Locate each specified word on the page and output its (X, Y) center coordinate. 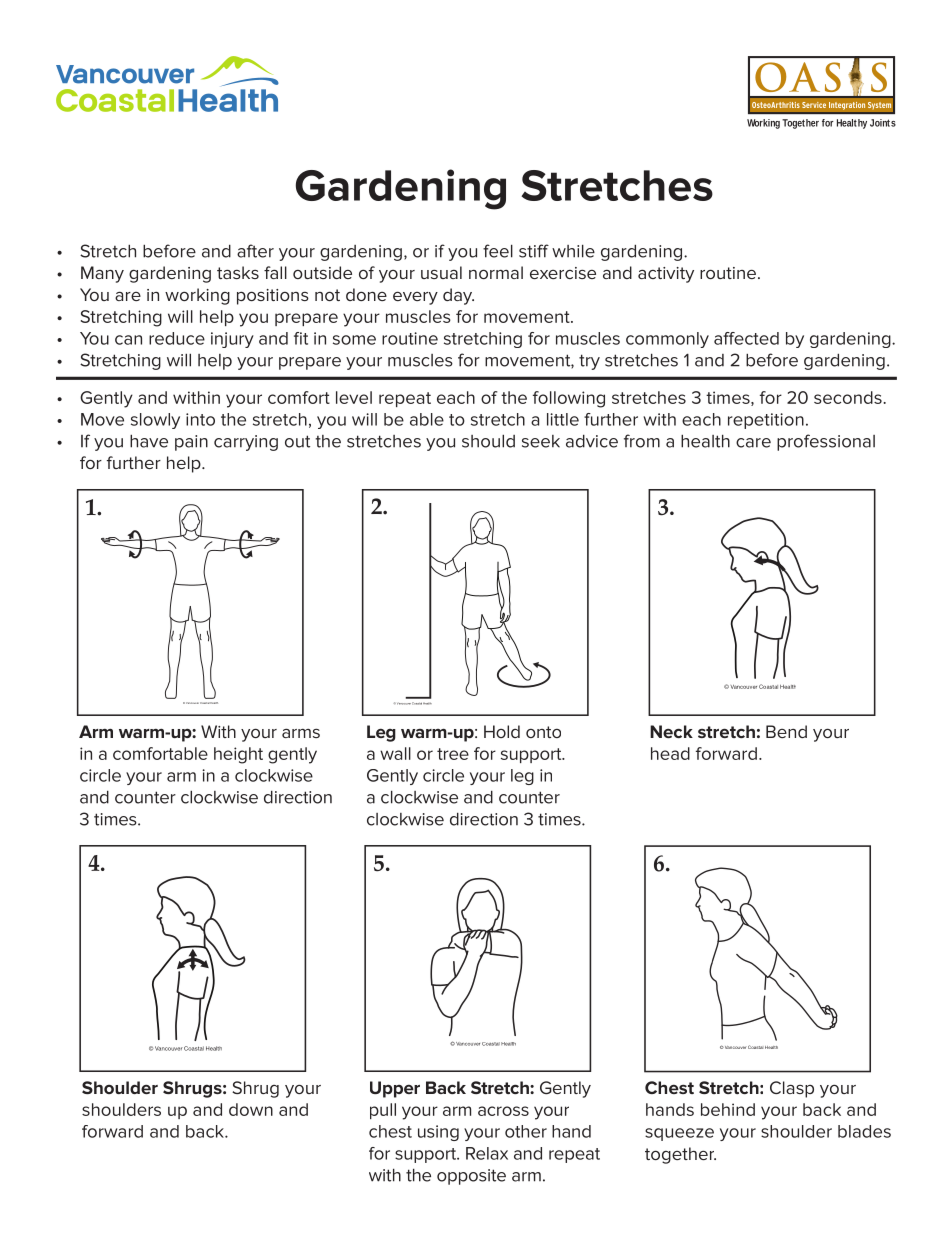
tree (453, 754)
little (563, 419)
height (238, 755)
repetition (766, 421)
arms (301, 733)
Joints (883, 123)
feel (498, 251)
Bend (786, 731)
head (670, 753)
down (251, 1109)
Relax (487, 1153)
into (200, 419)
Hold (502, 731)
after (255, 251)
